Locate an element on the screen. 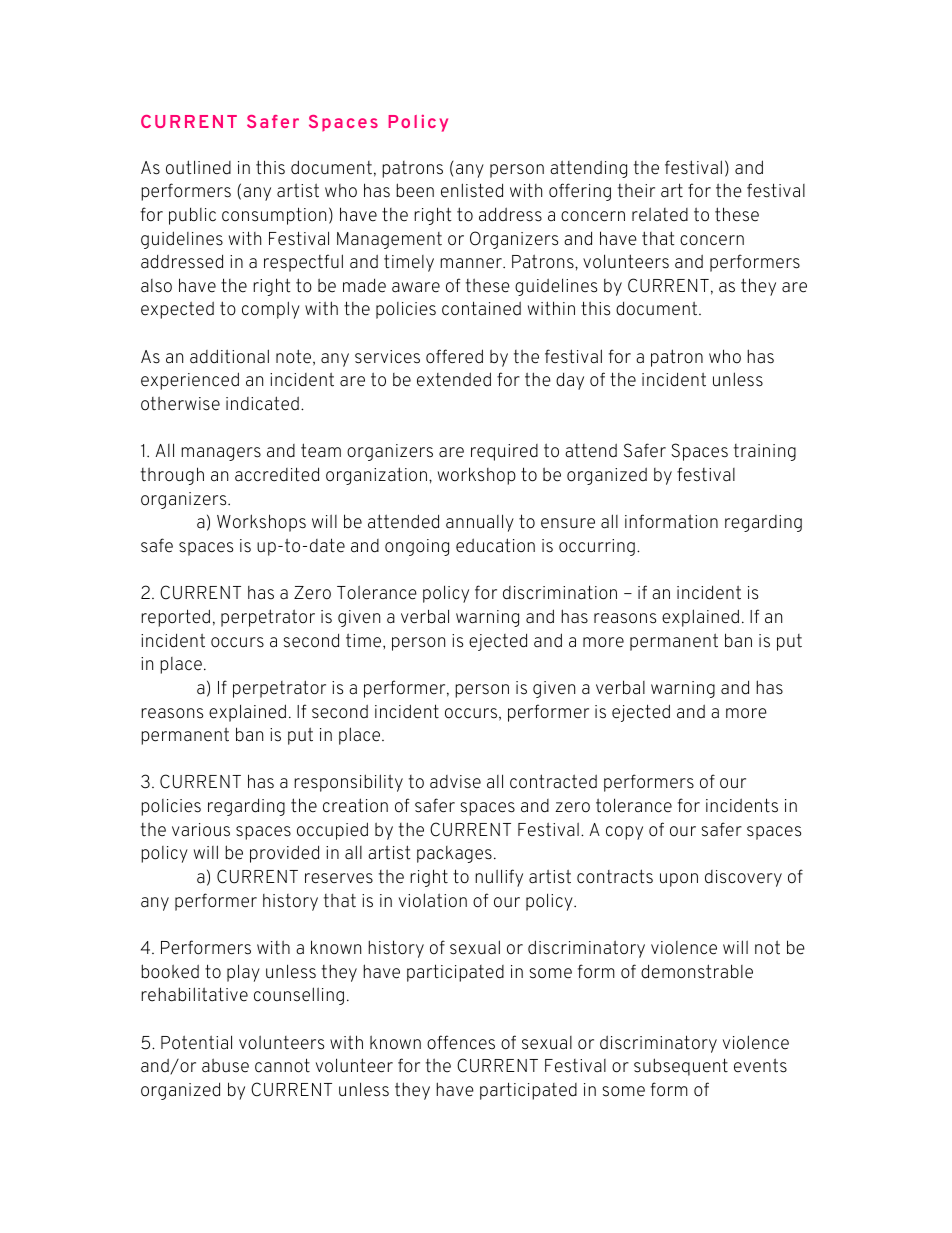 This screenshot has width=952, height=1233. reported is located at coordinates (175, 618).
